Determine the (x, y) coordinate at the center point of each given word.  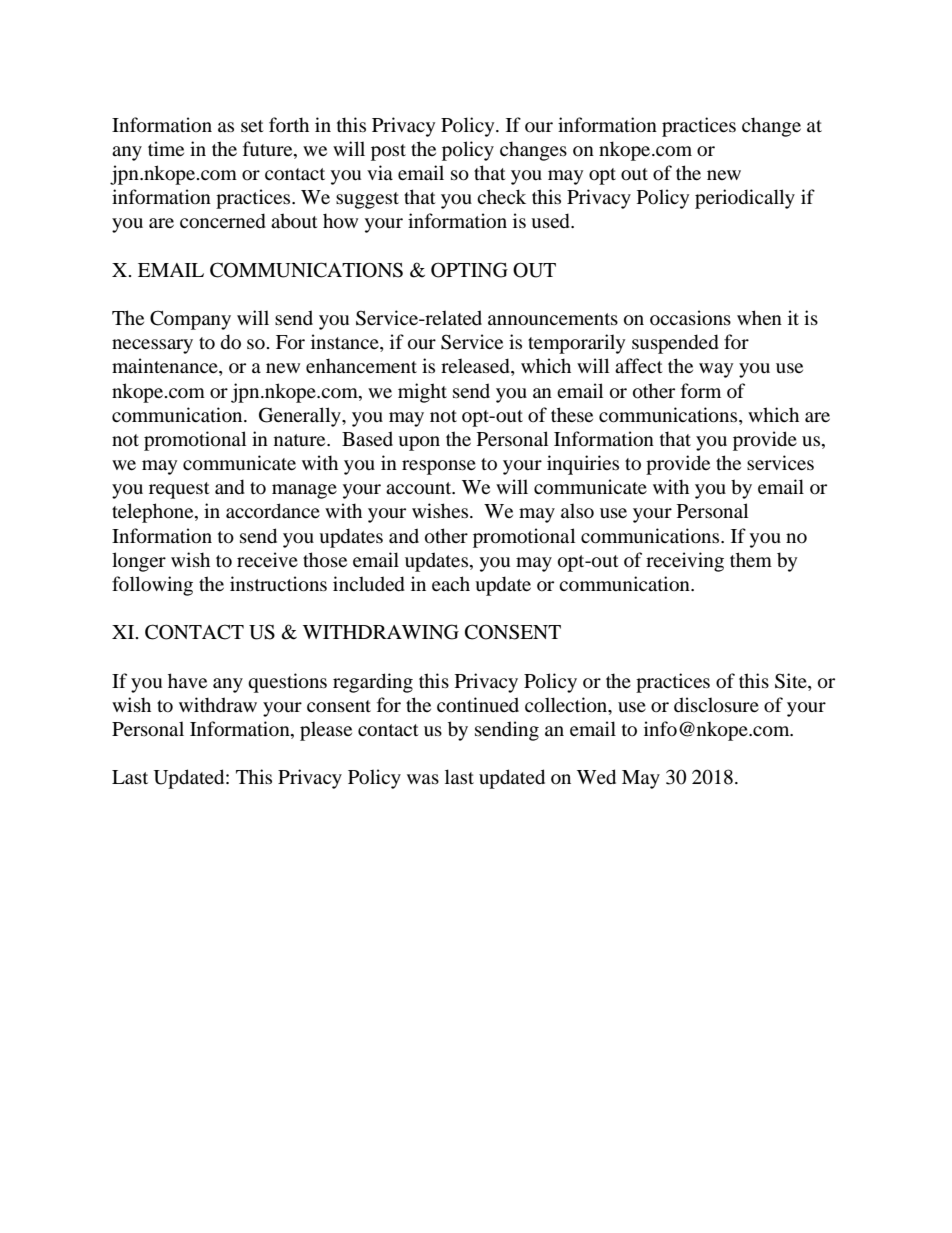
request (179, 490)
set (252, 126)
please (326, 731)
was (423, 779)
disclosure (716, 705)
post (388, 152)
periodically (745, 199)
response (439, 467)
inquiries (583, 465)
